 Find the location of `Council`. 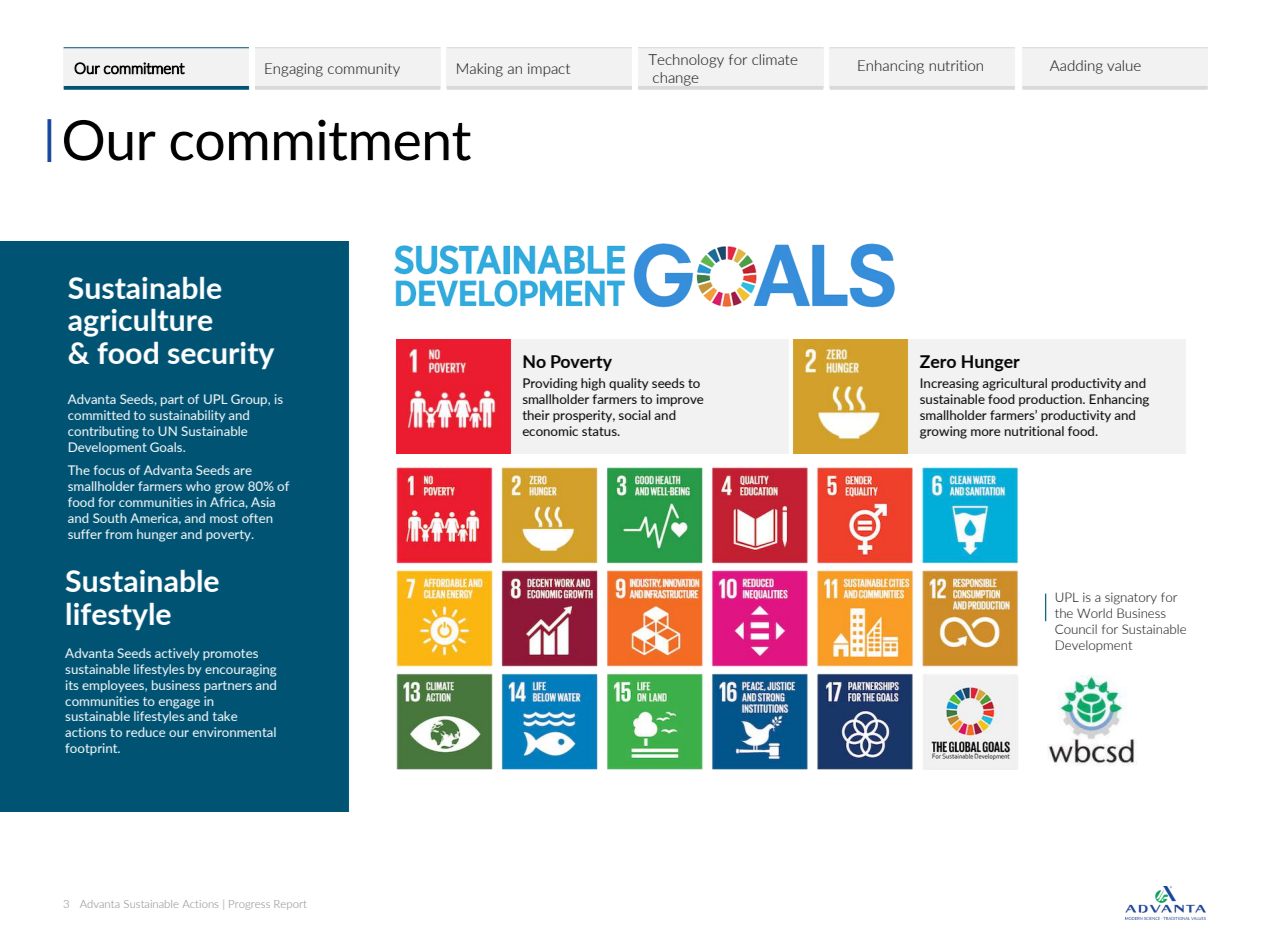

Council is located at coordinates (1076, 629).
